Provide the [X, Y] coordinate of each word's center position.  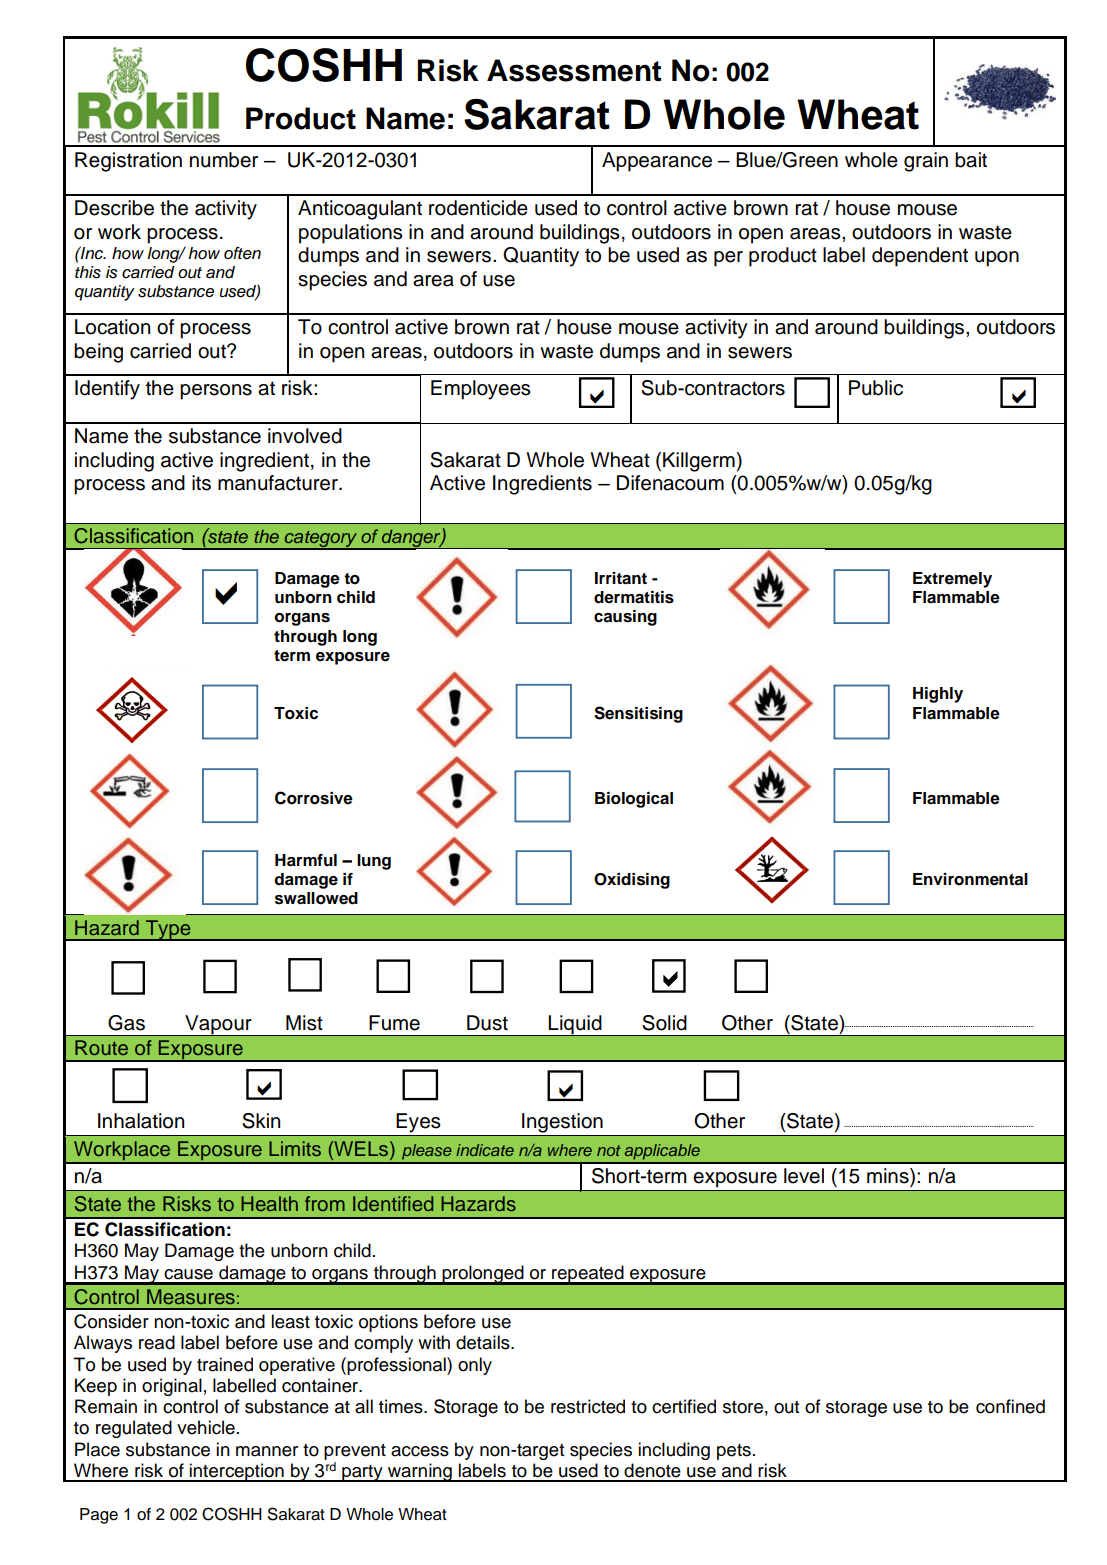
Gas [126, 1023]
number [224, 160]
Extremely [952, 580]
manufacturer [279, 483]
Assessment [574, 70]
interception [237, 1472]
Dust [487, 1023]
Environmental [970, 879]
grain [926, 162]
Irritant [621, 578]
